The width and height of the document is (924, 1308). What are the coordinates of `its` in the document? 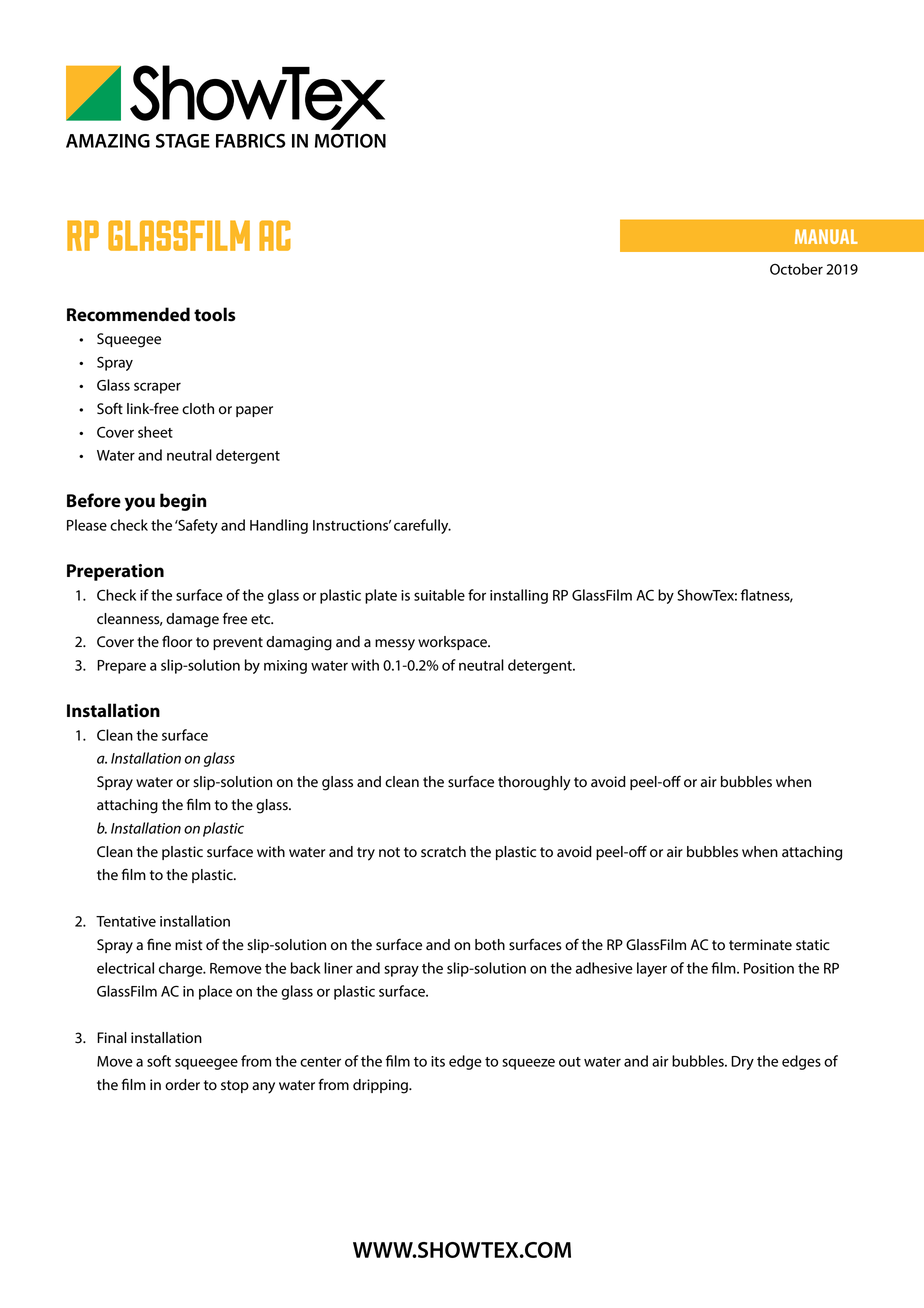 It's located at (438, 1061).
